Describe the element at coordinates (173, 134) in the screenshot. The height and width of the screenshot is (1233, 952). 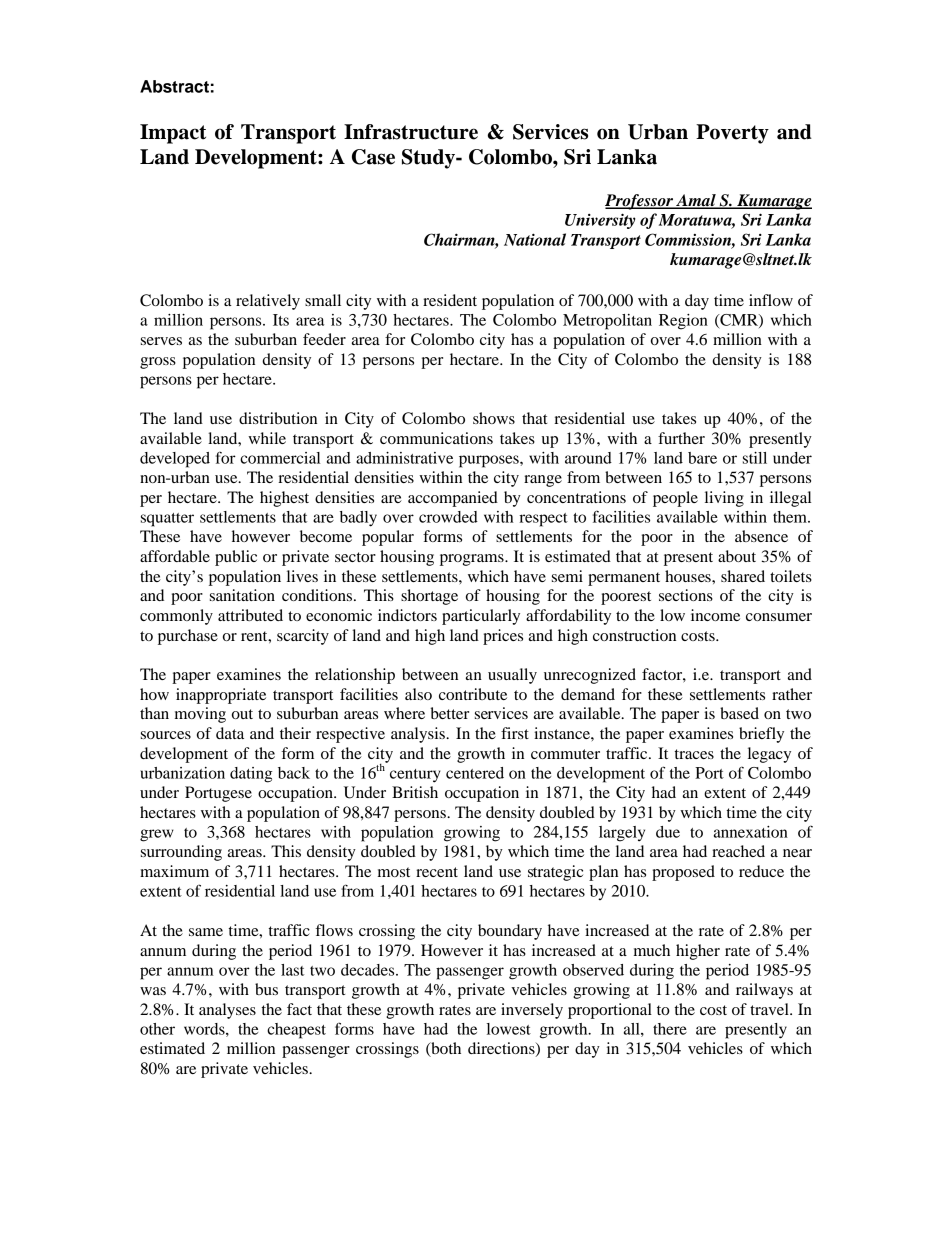
I see `Impact` at that location.
